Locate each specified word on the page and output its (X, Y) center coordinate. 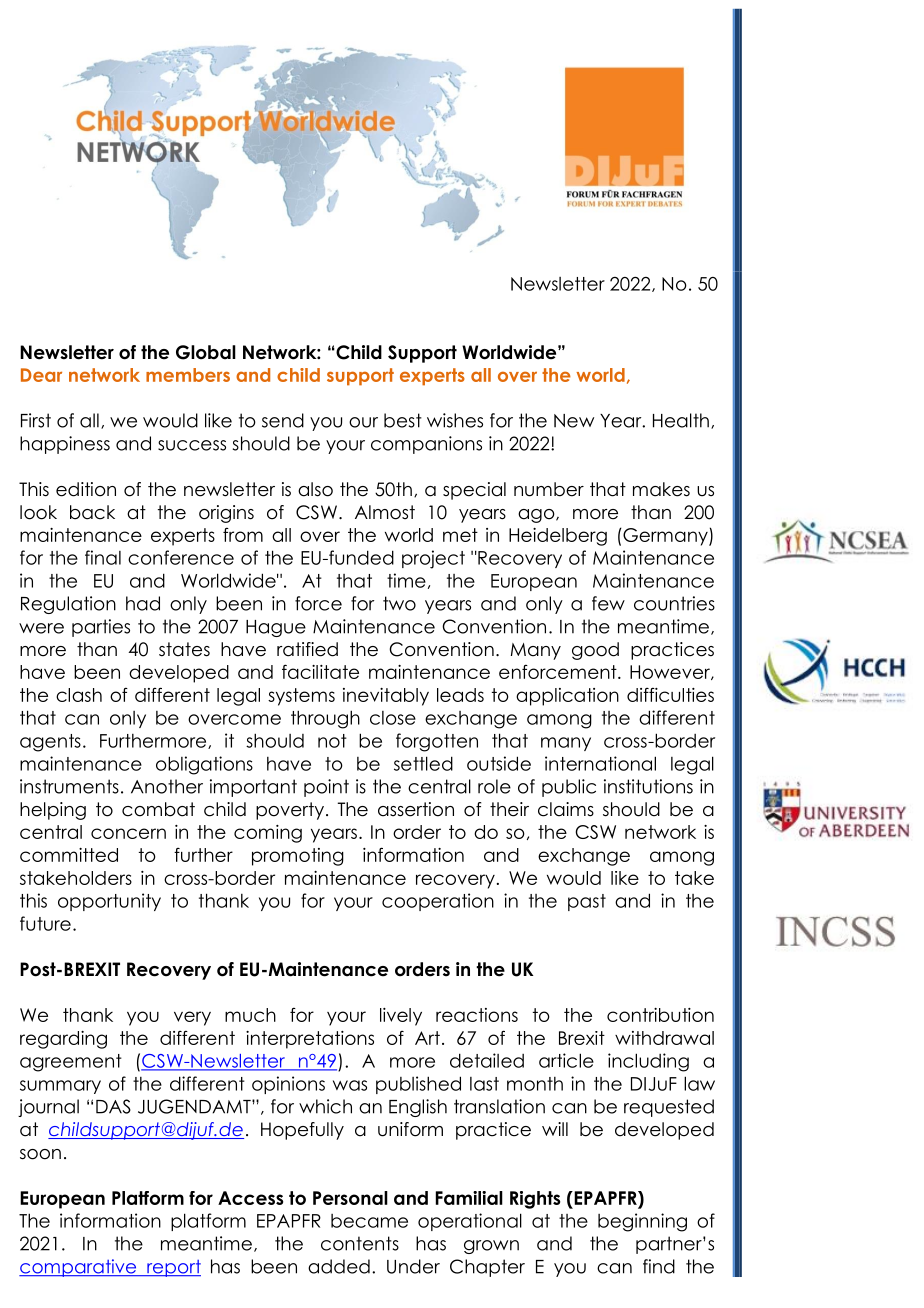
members (188, 375)
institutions (648, 786)
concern (128, 833)
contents (360, 1243)
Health (681, 420)
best (403, 420)
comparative (79, 1268)
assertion (416, 809)
